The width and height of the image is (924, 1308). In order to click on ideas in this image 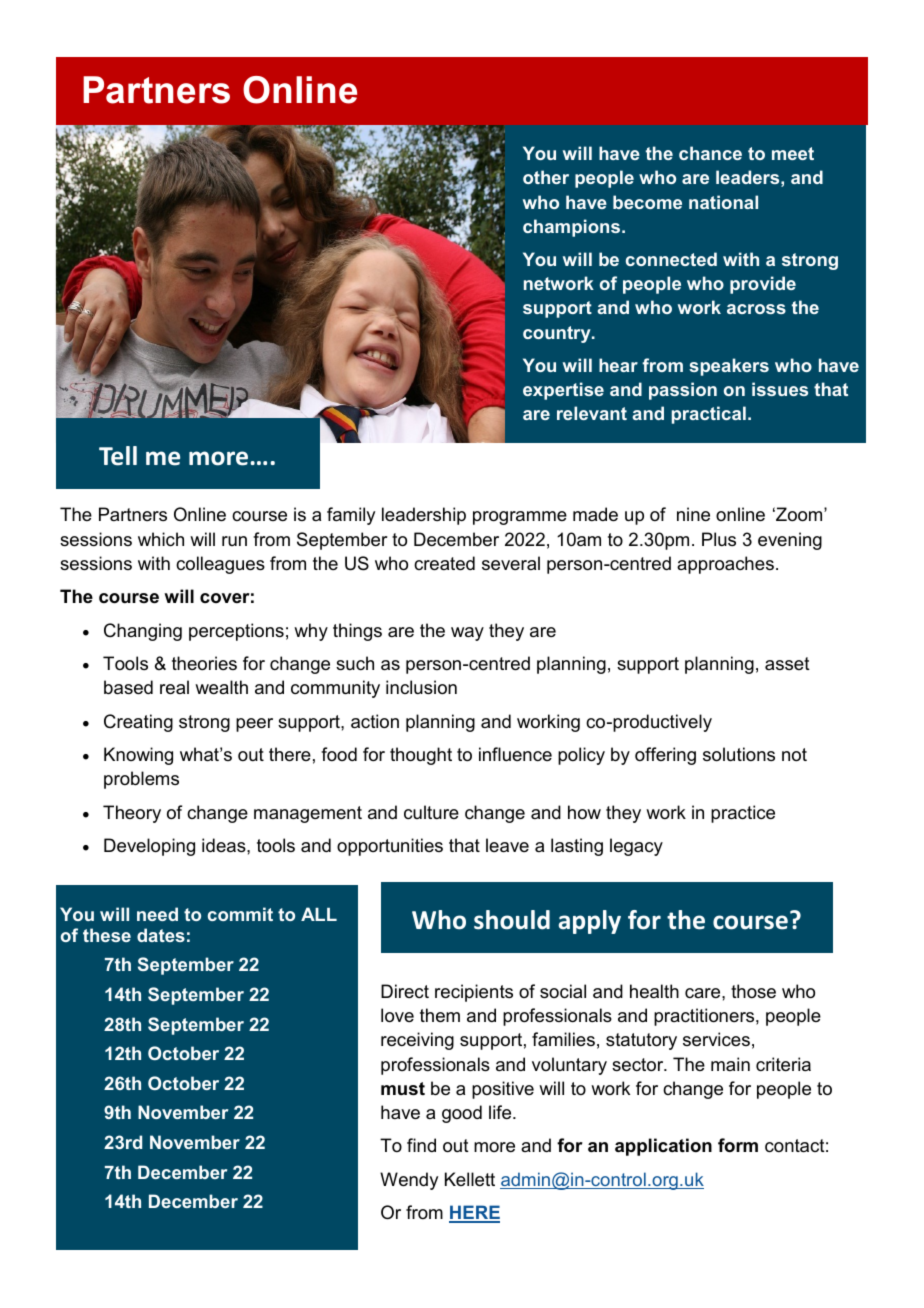, I will do `click(225, 845)`.
